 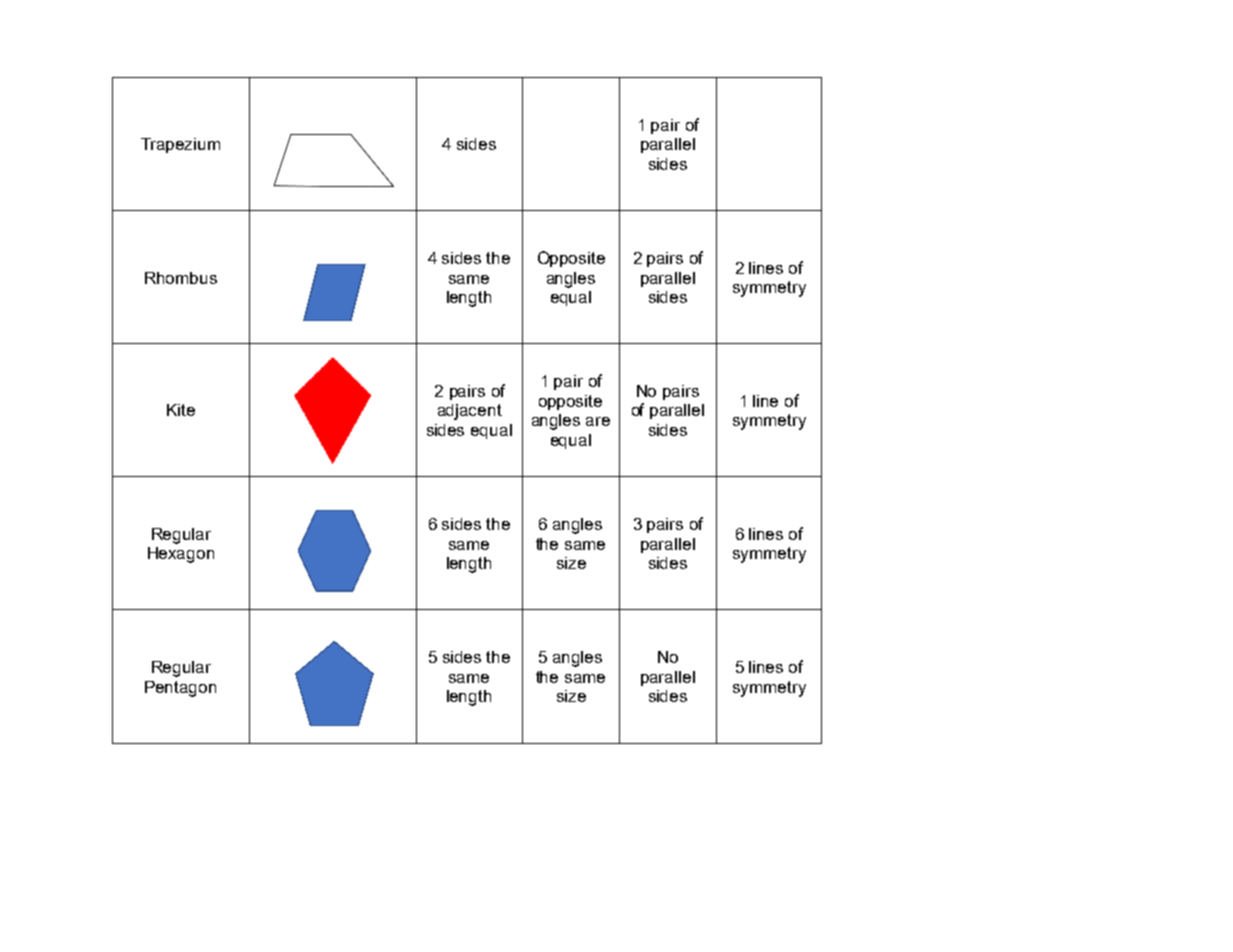 I want to click on are, so click(x=598, y=421).
